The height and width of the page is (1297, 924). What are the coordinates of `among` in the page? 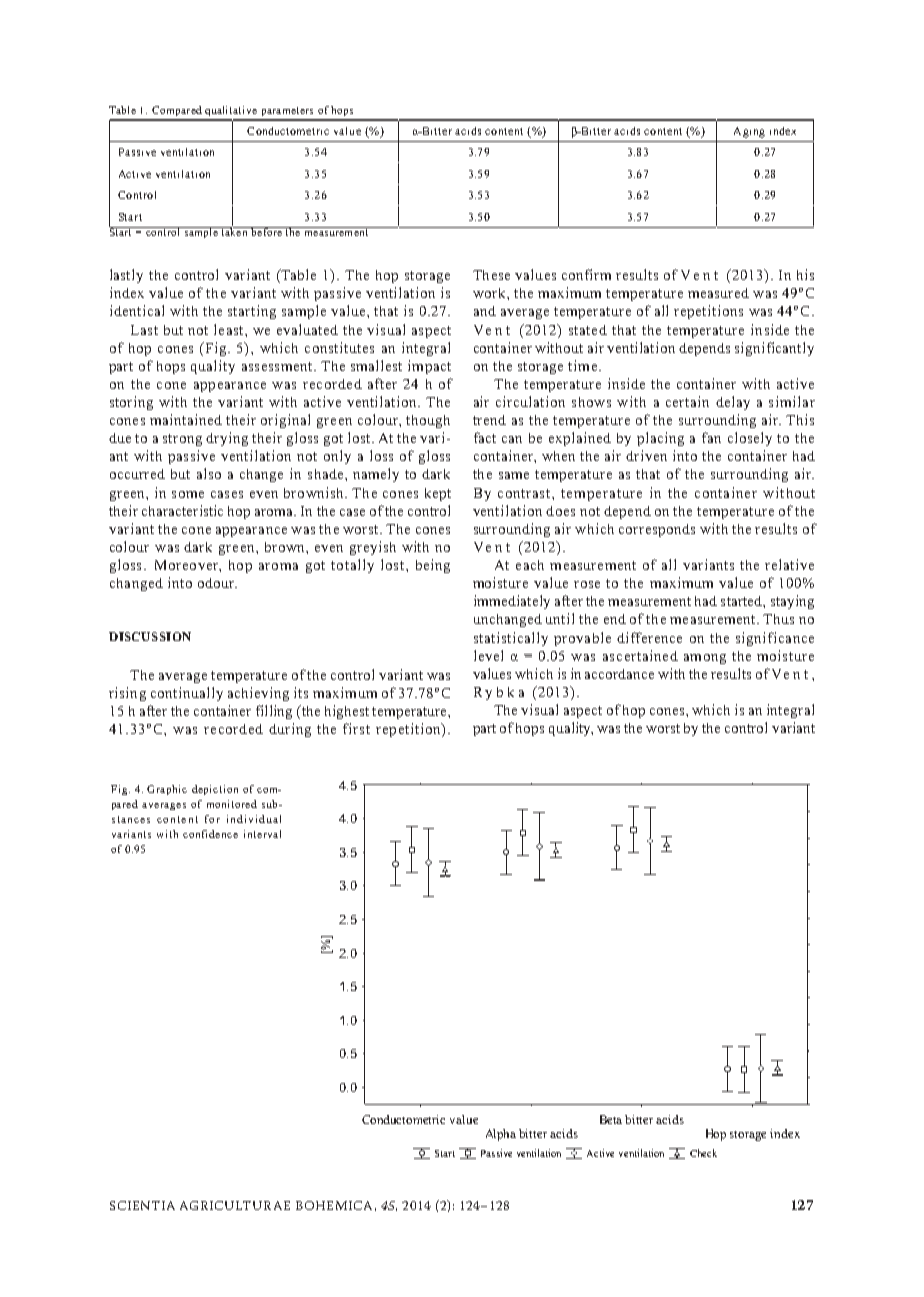 It's located at (705, 659).
